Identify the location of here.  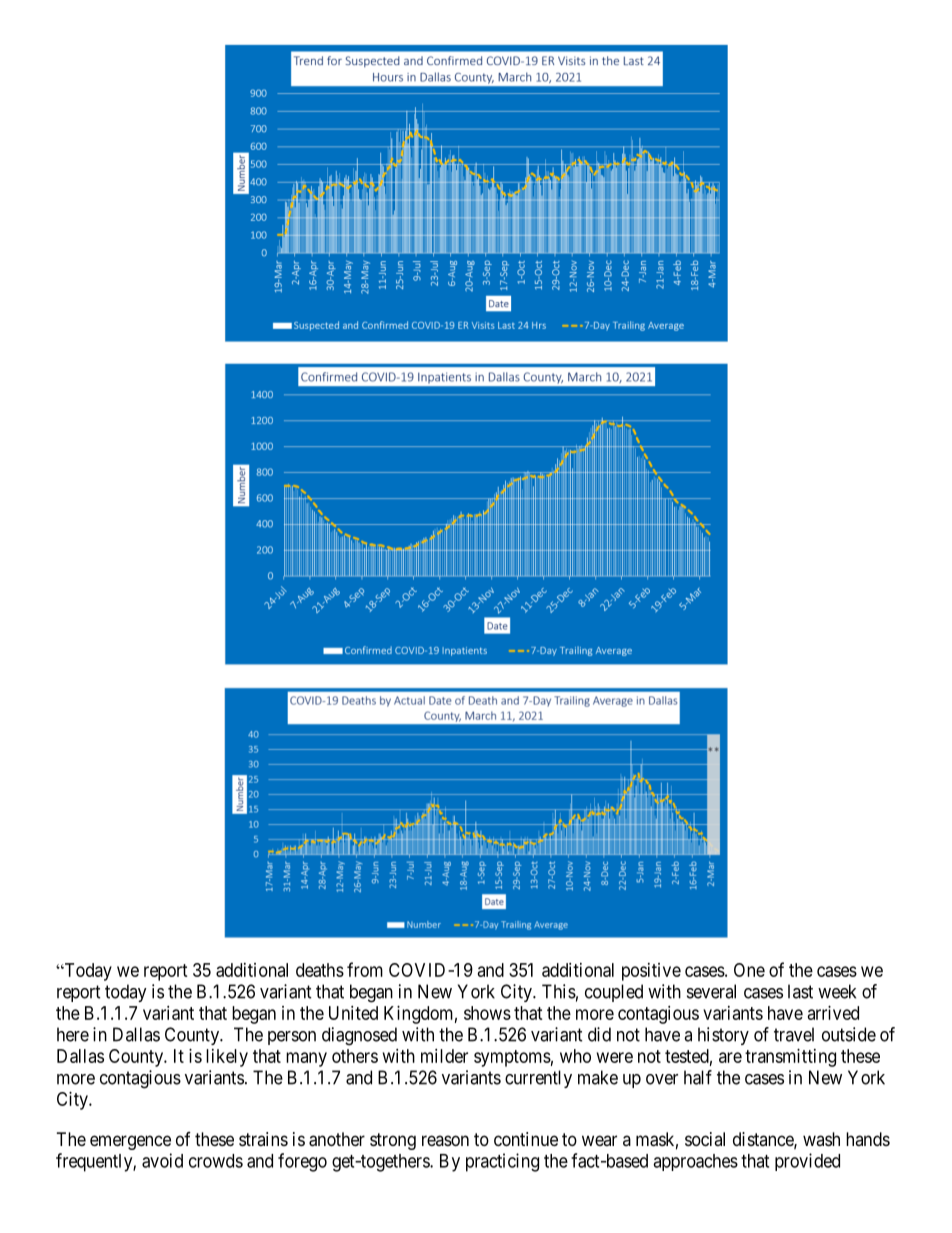
(73, 1034).
